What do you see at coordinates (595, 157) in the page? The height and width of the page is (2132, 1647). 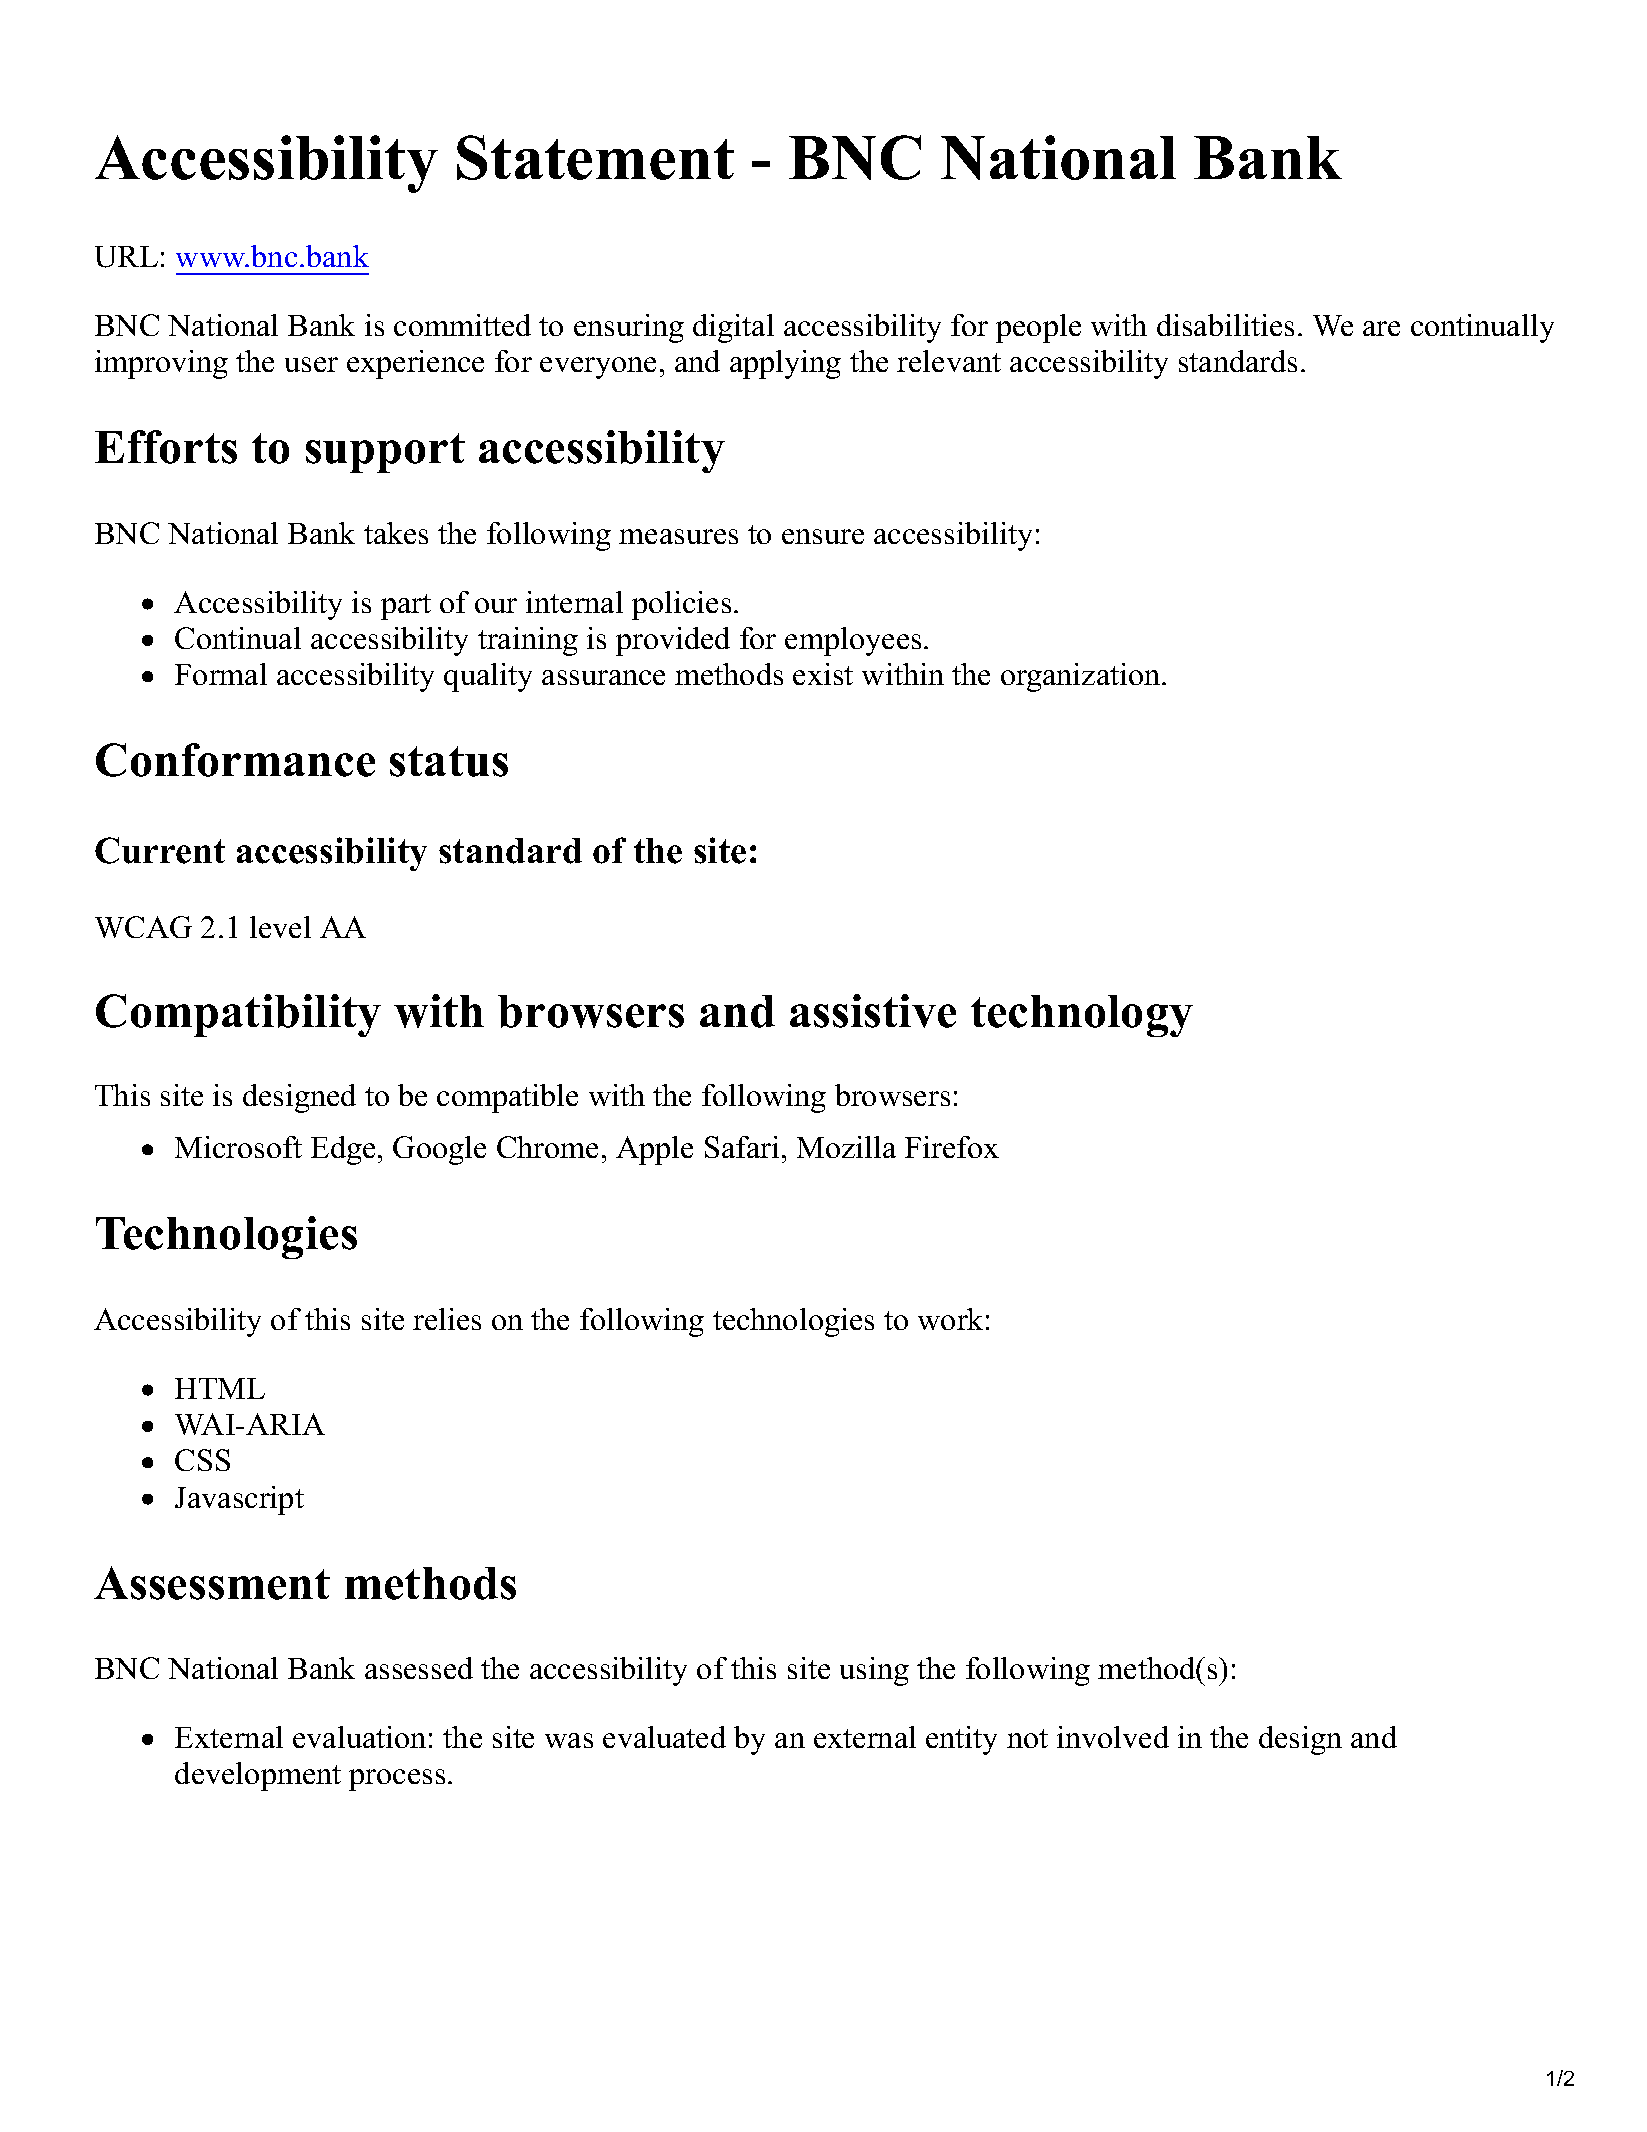 I see `Statement` at bounding box center [595, 157].
